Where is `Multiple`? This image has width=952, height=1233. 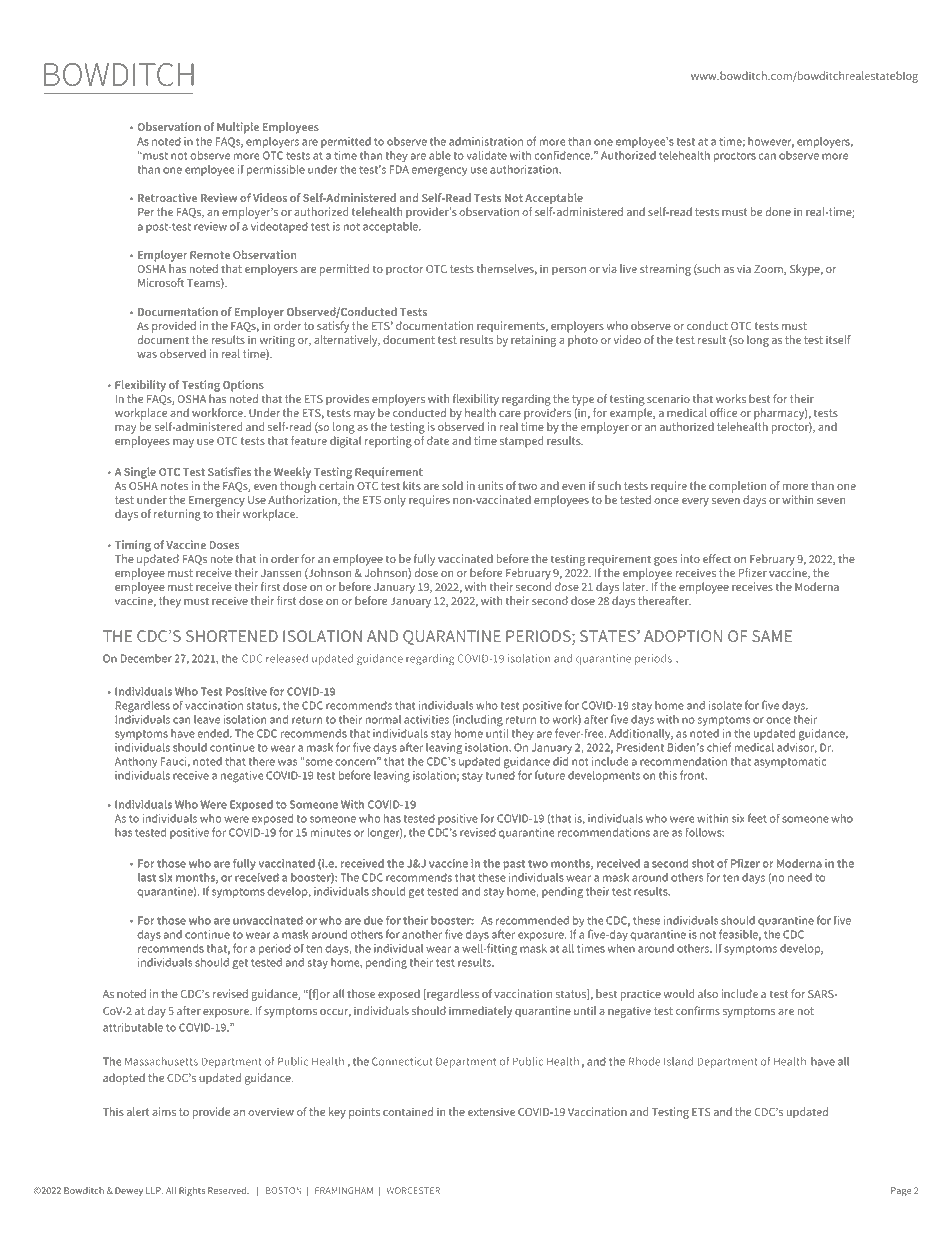
Multiple is located at coordinates (238, 128).
